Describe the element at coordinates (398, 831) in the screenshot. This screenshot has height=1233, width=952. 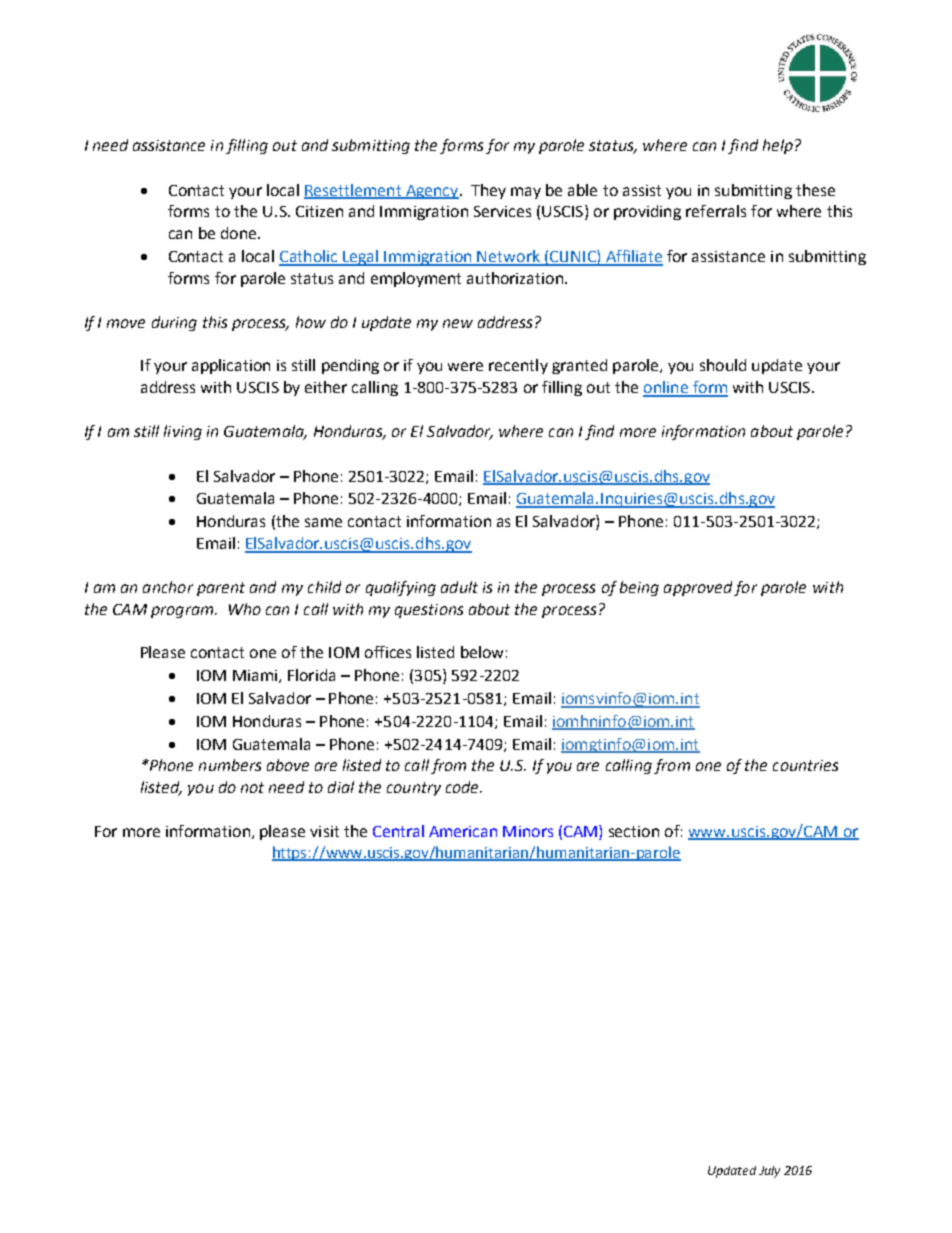
I see `Central` at that location.
